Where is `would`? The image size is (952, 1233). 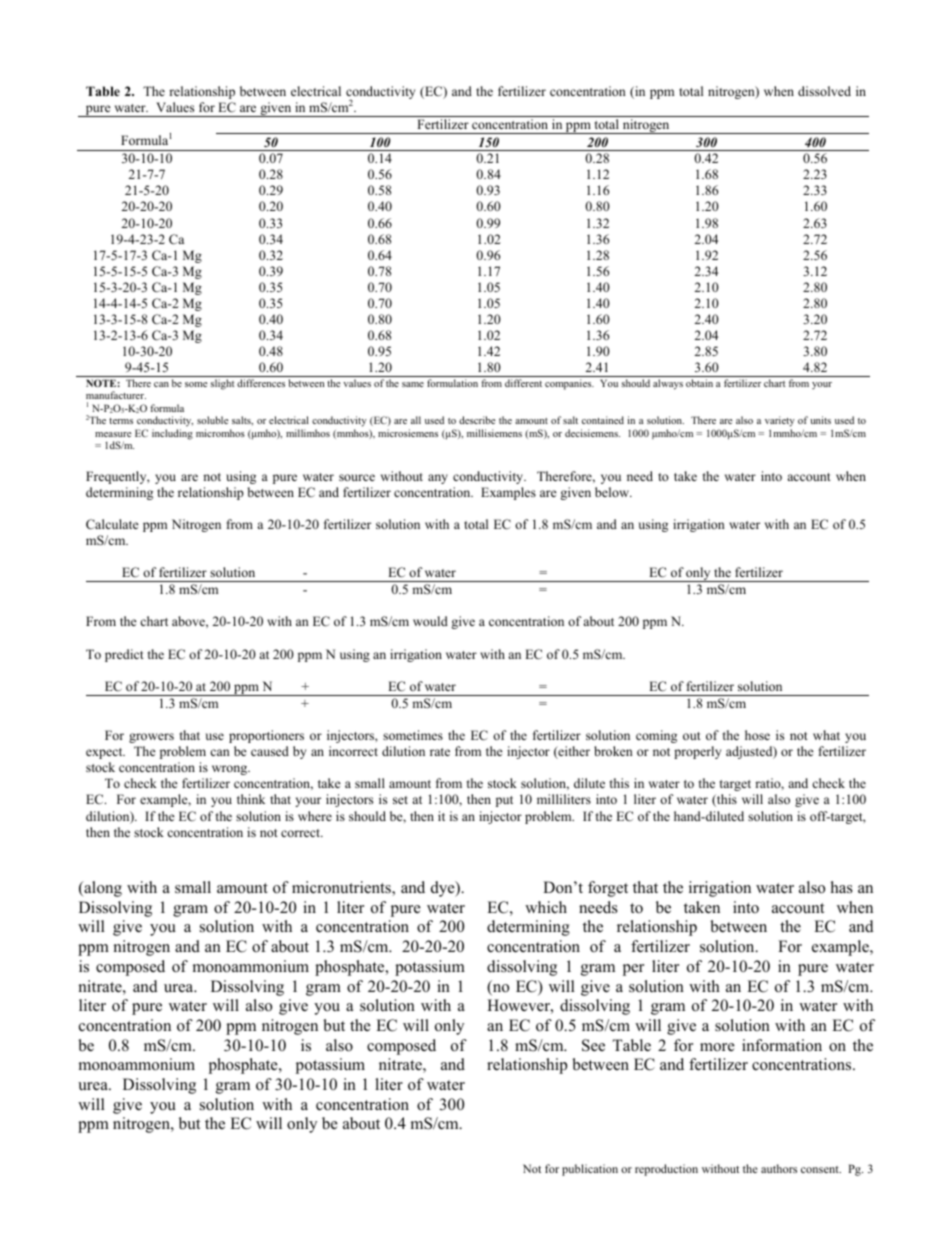 would is located at coordinates (430, 621).
